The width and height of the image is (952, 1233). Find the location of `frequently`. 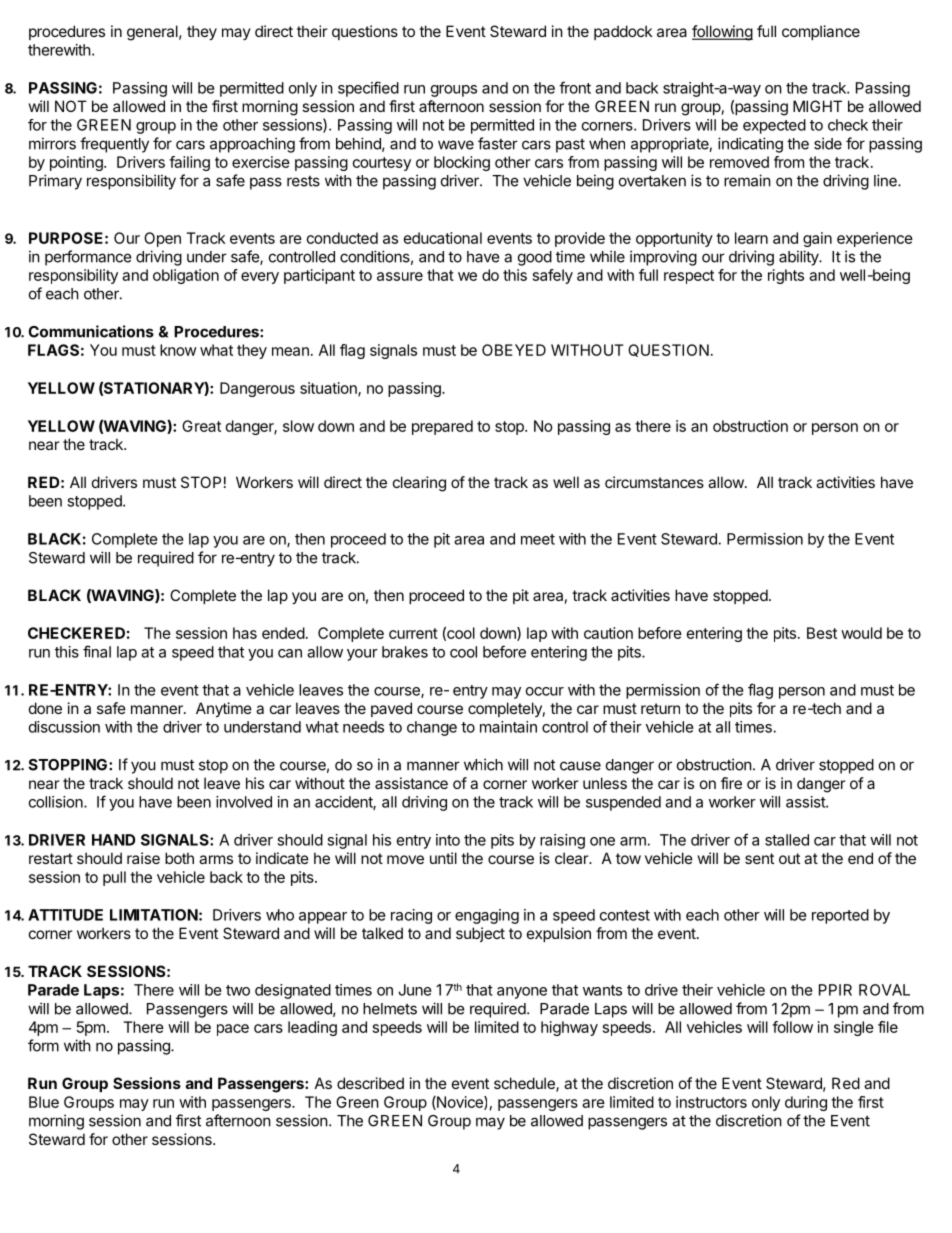

frequently is located at coordinates (114, 145).
